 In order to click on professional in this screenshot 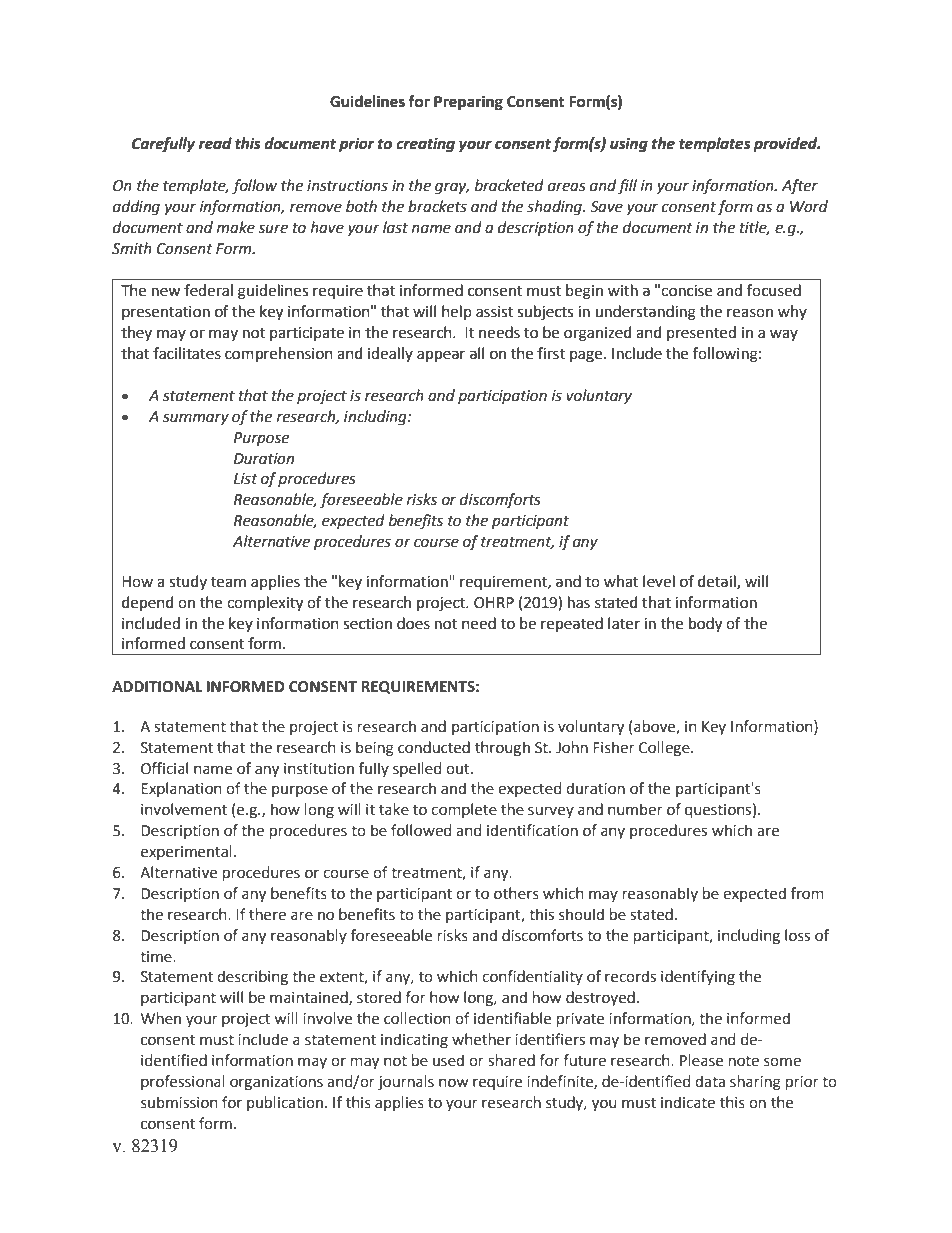, I will do `click(183, 1082)`.
